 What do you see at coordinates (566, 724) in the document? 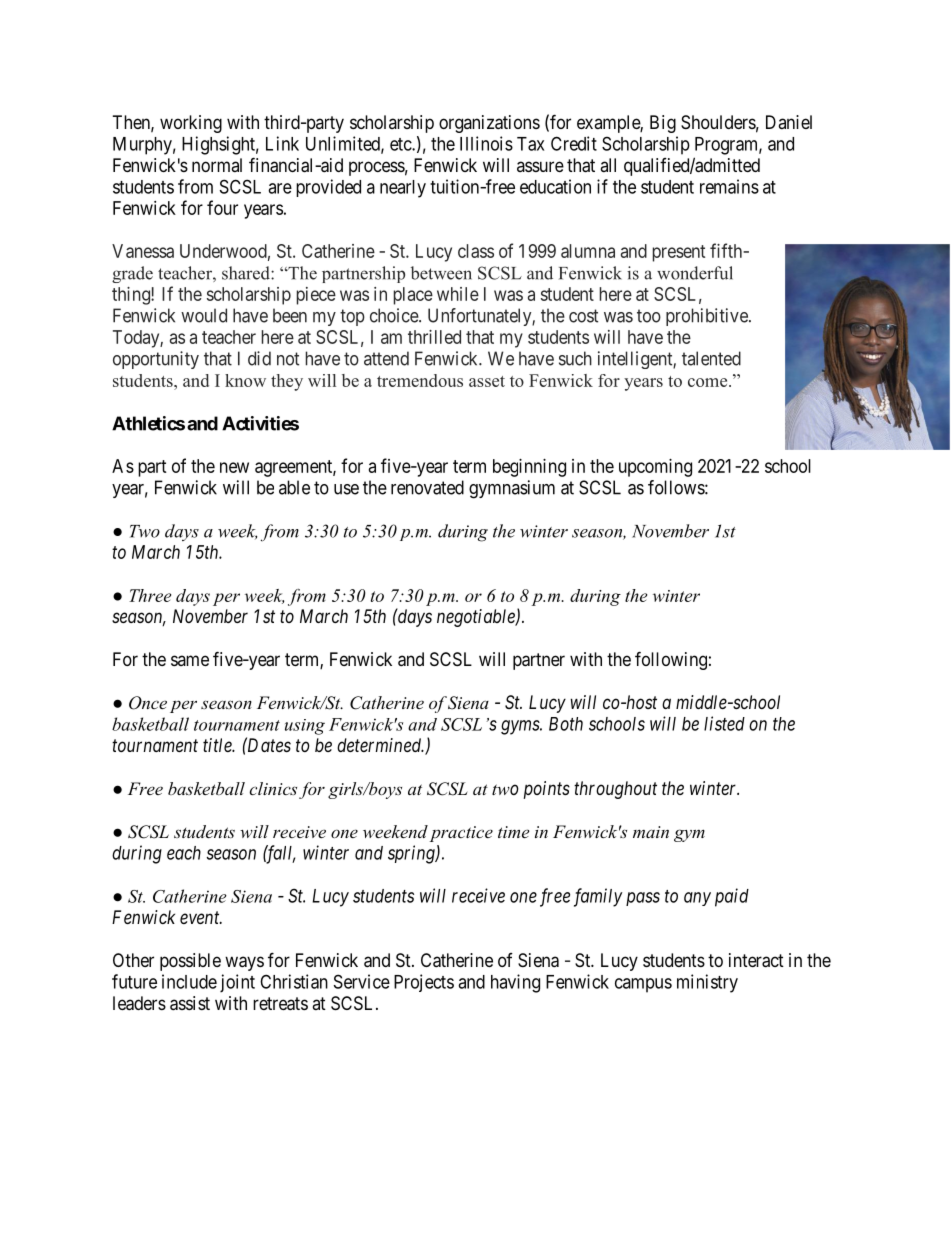
I see `Both` at bounding box center [566, 724].
